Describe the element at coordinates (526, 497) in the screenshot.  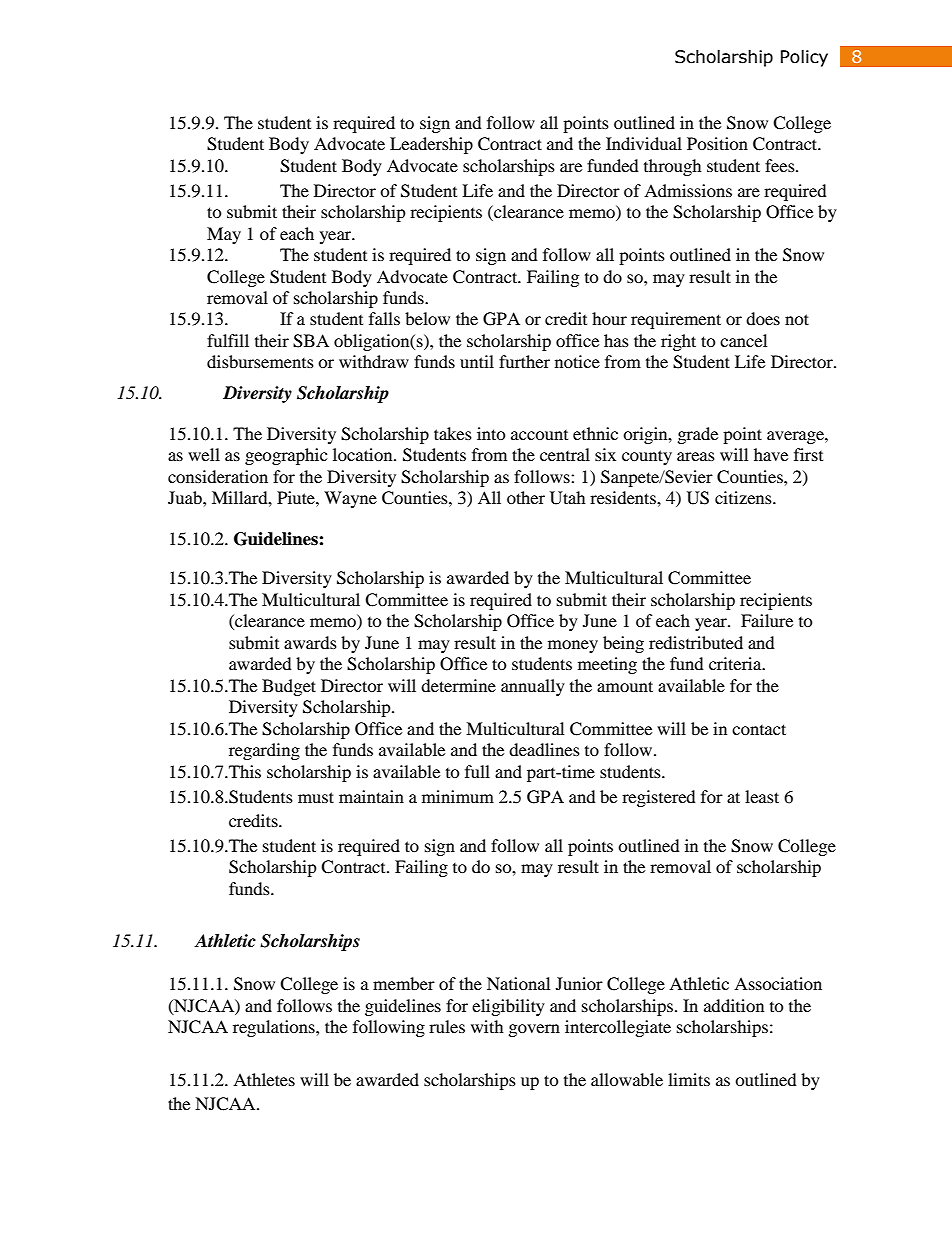
I see `other` at that location.
